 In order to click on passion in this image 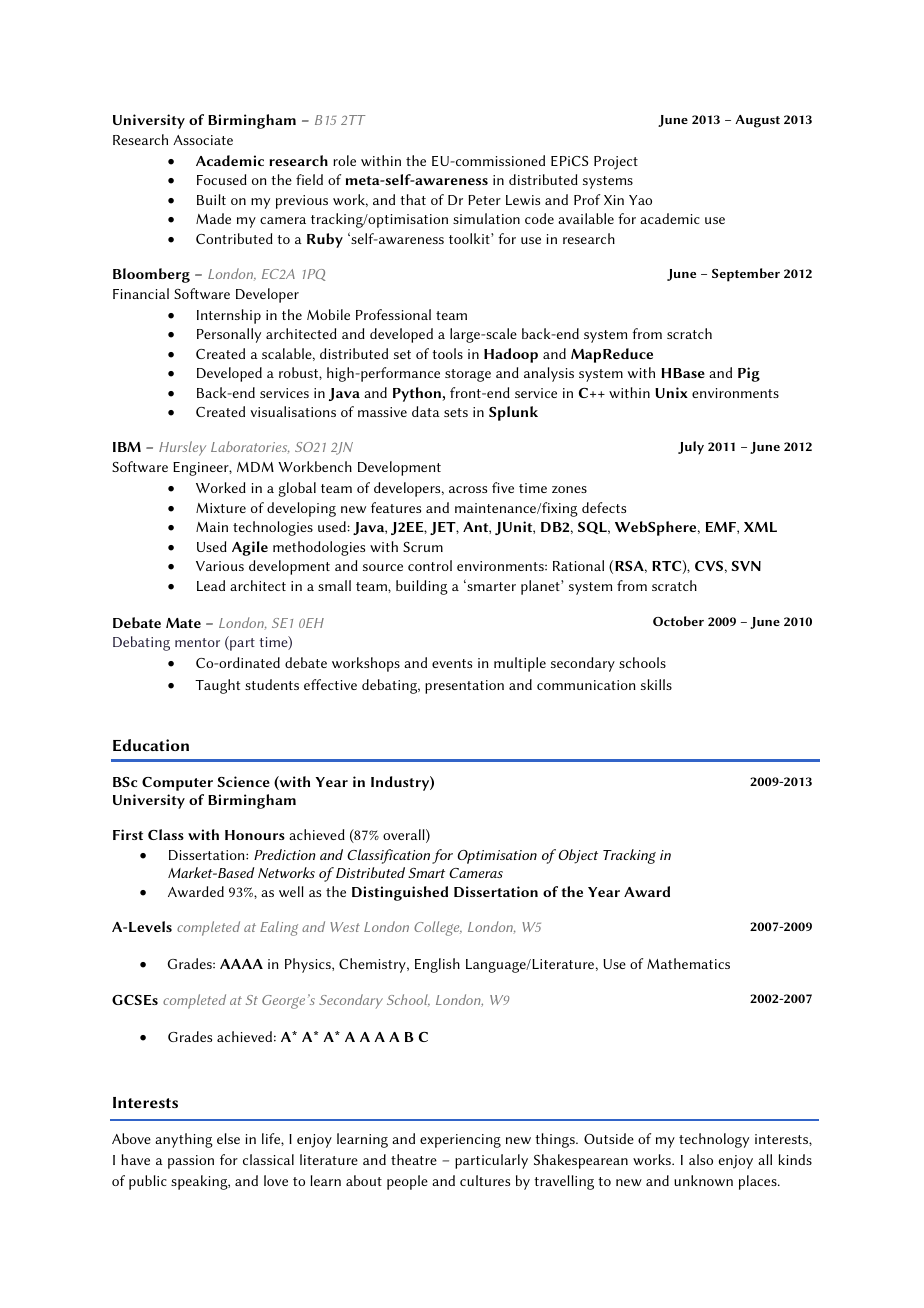, I will do `click(191, 1162)`.
